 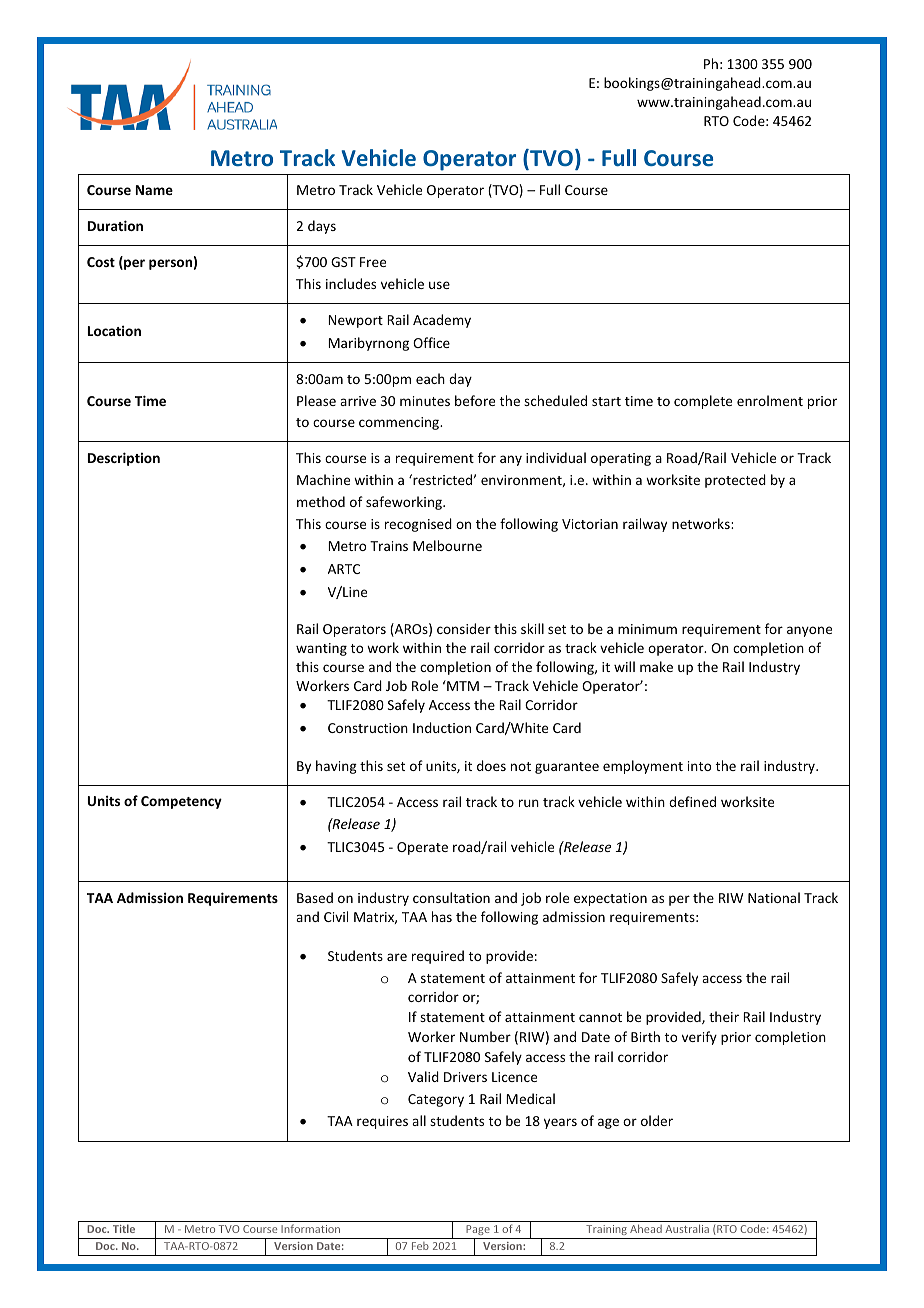 What do you see at coordinates (703, 402) in the screenshot?
I see `complete` at bounding box center [703, 402].
